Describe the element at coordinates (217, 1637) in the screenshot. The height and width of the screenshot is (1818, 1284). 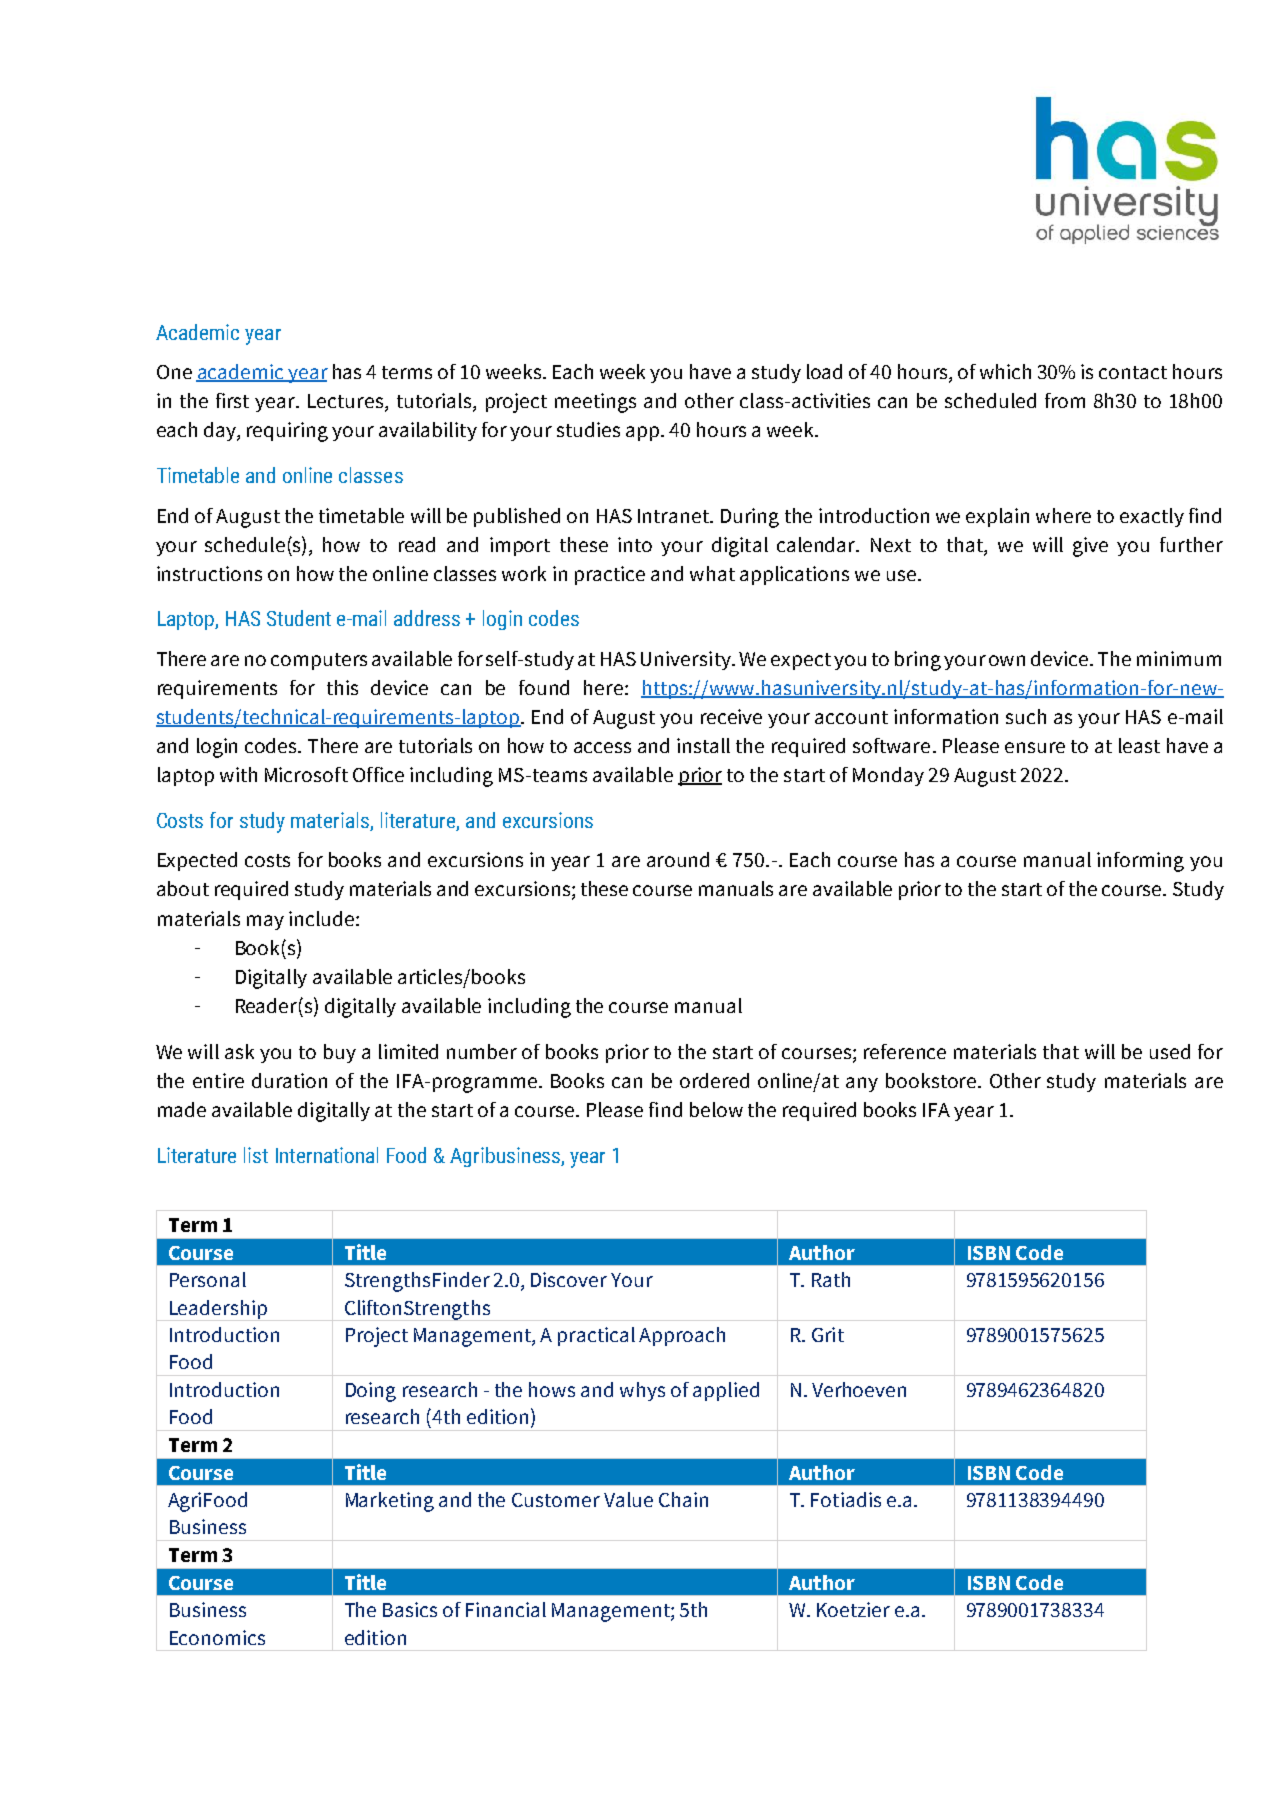
I see `Economics` at that location.
